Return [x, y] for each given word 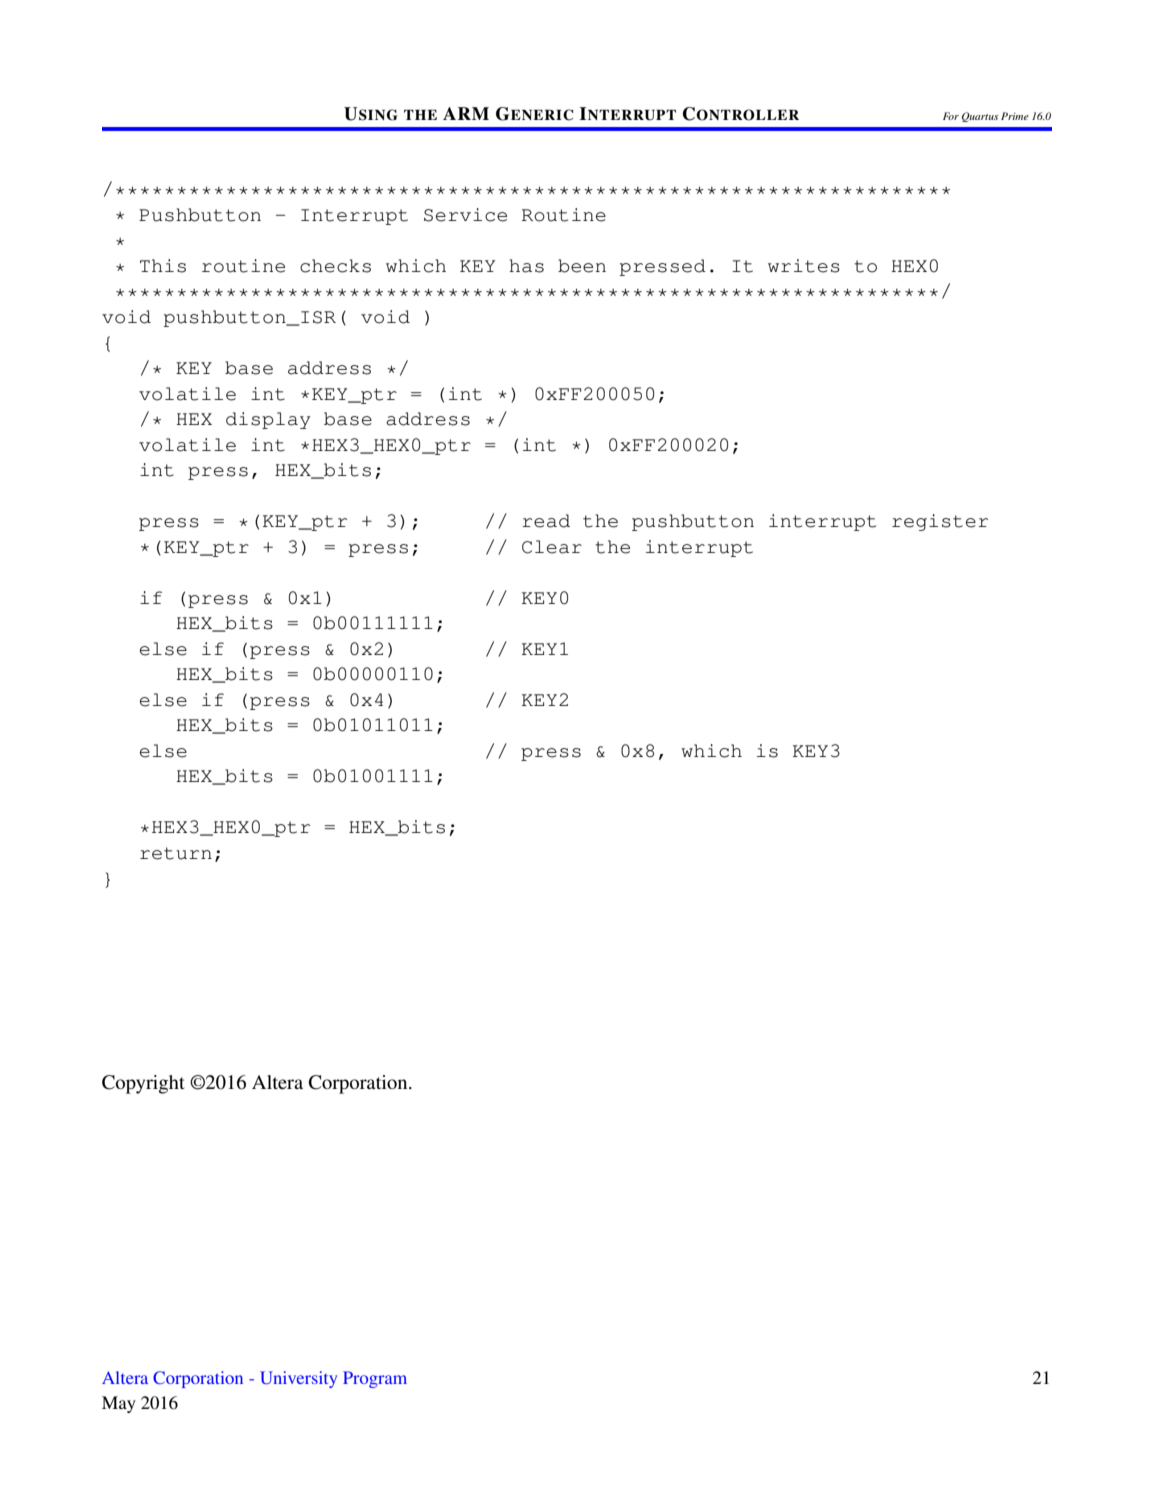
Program [375, 1379]
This [163, 266]
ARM [466, 113]
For [951, 116]
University [298, 1379]
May [119, 1404]
